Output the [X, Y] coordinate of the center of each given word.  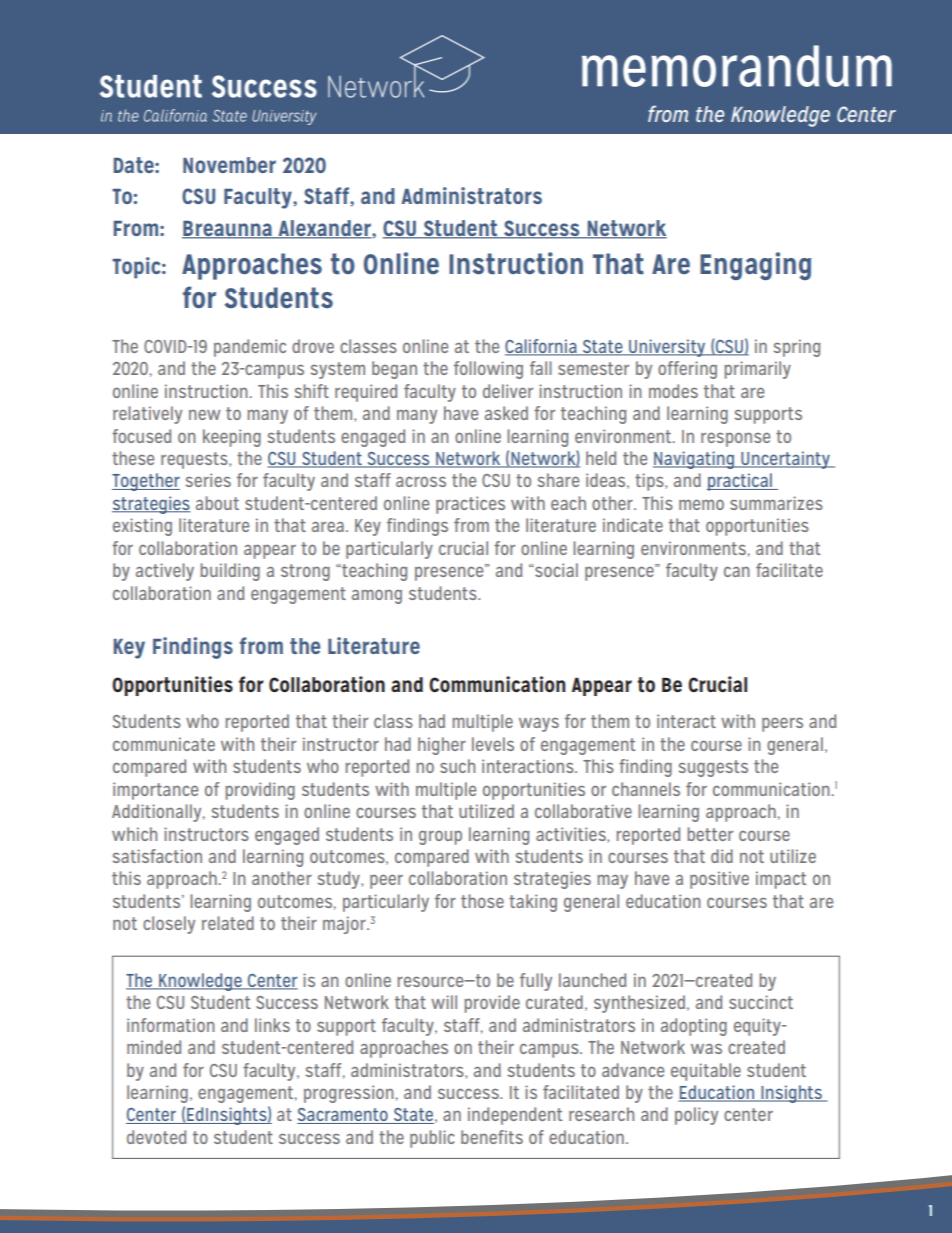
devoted [156, 1137]
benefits [492, 1137]
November [229, 165]
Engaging [755, 266]
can [737, 571]
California [542, 347]
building [230, 572]
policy [696, 1116]
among [377, 596]
